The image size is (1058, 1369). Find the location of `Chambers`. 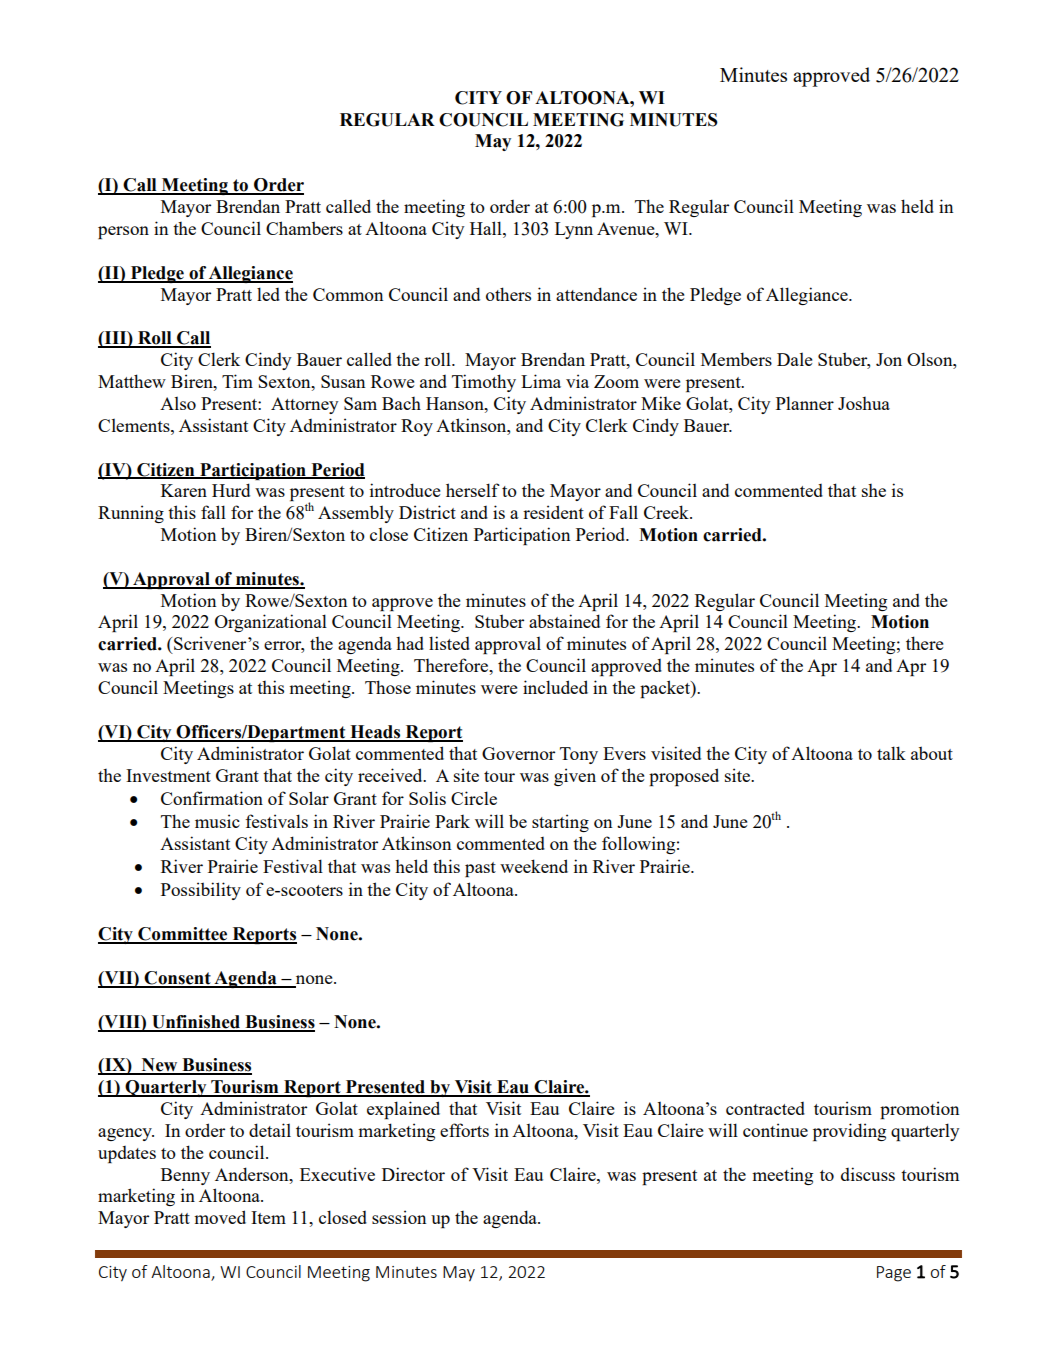

Chambers is located at coordinates (304, 228).
